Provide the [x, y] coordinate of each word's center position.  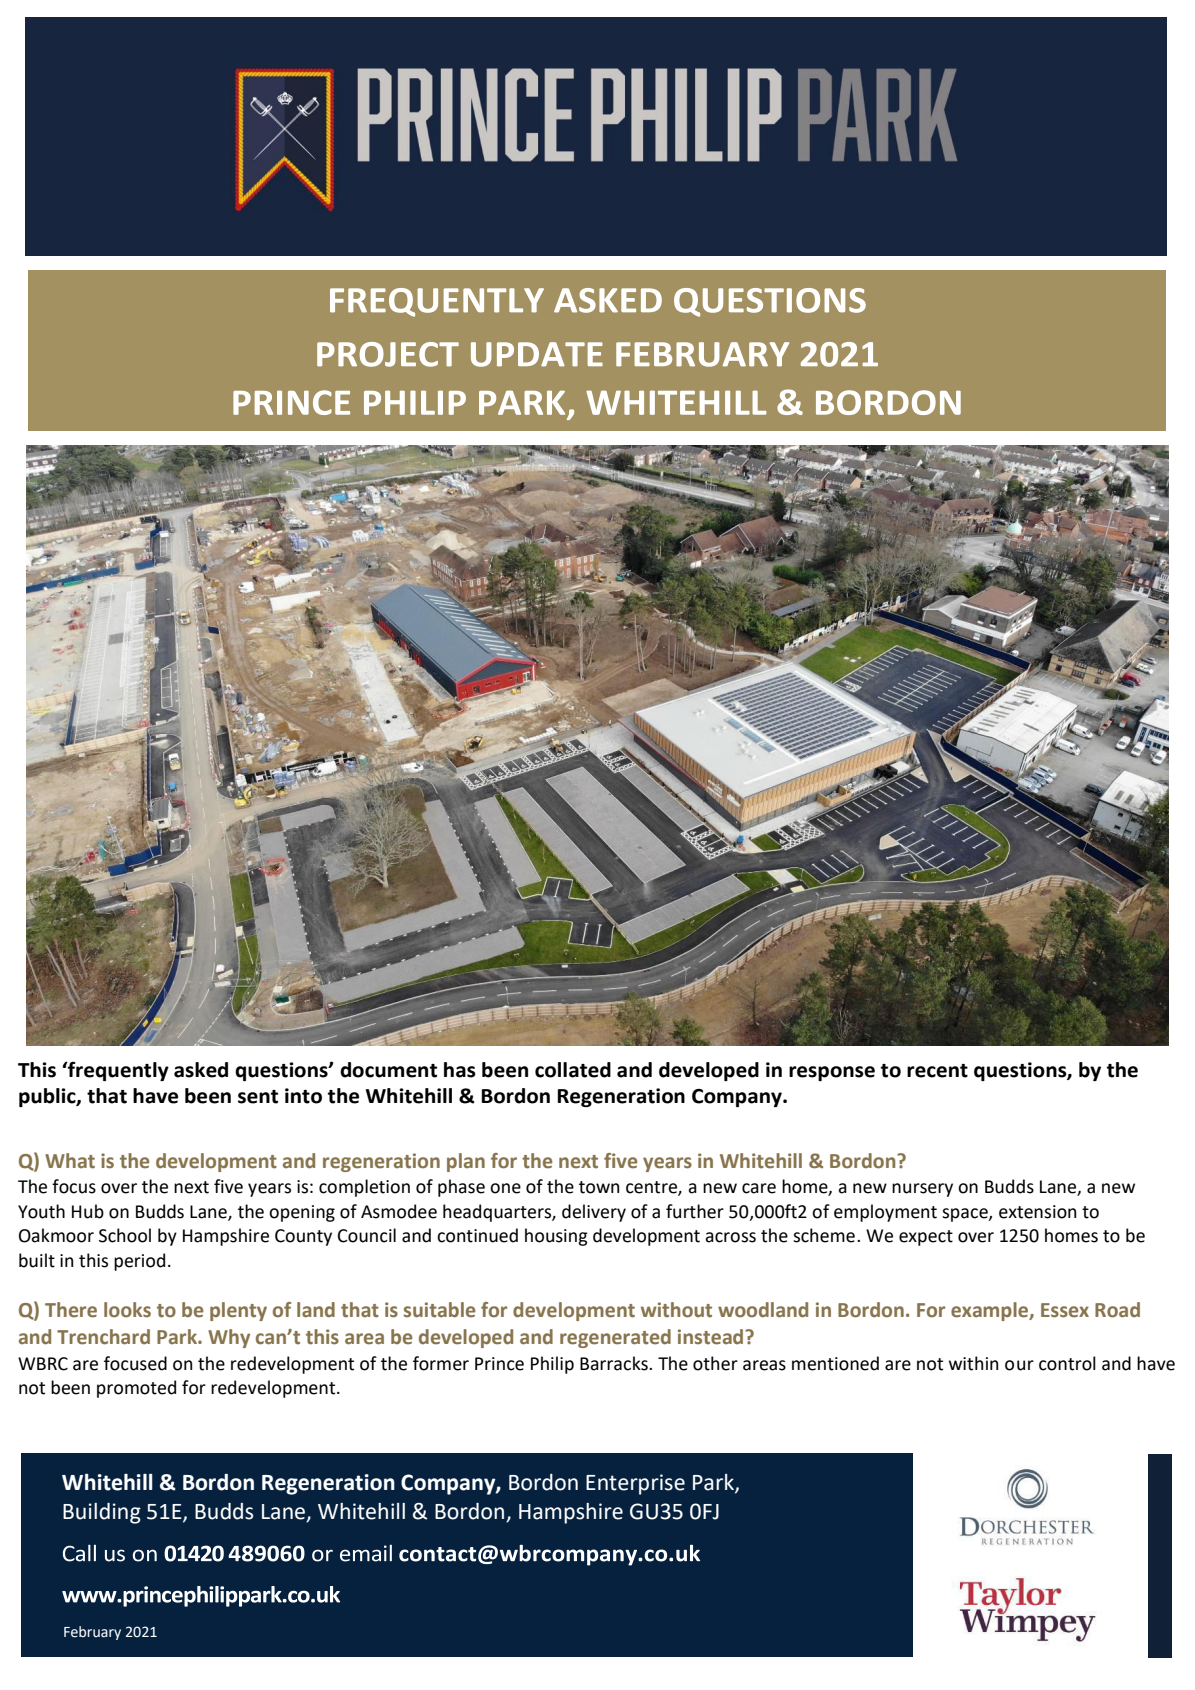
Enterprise [635, 1484]
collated [573, 1070]
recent [937, 1071]
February [92, 1633]
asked [201, 1070]
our [1019, 1365]
